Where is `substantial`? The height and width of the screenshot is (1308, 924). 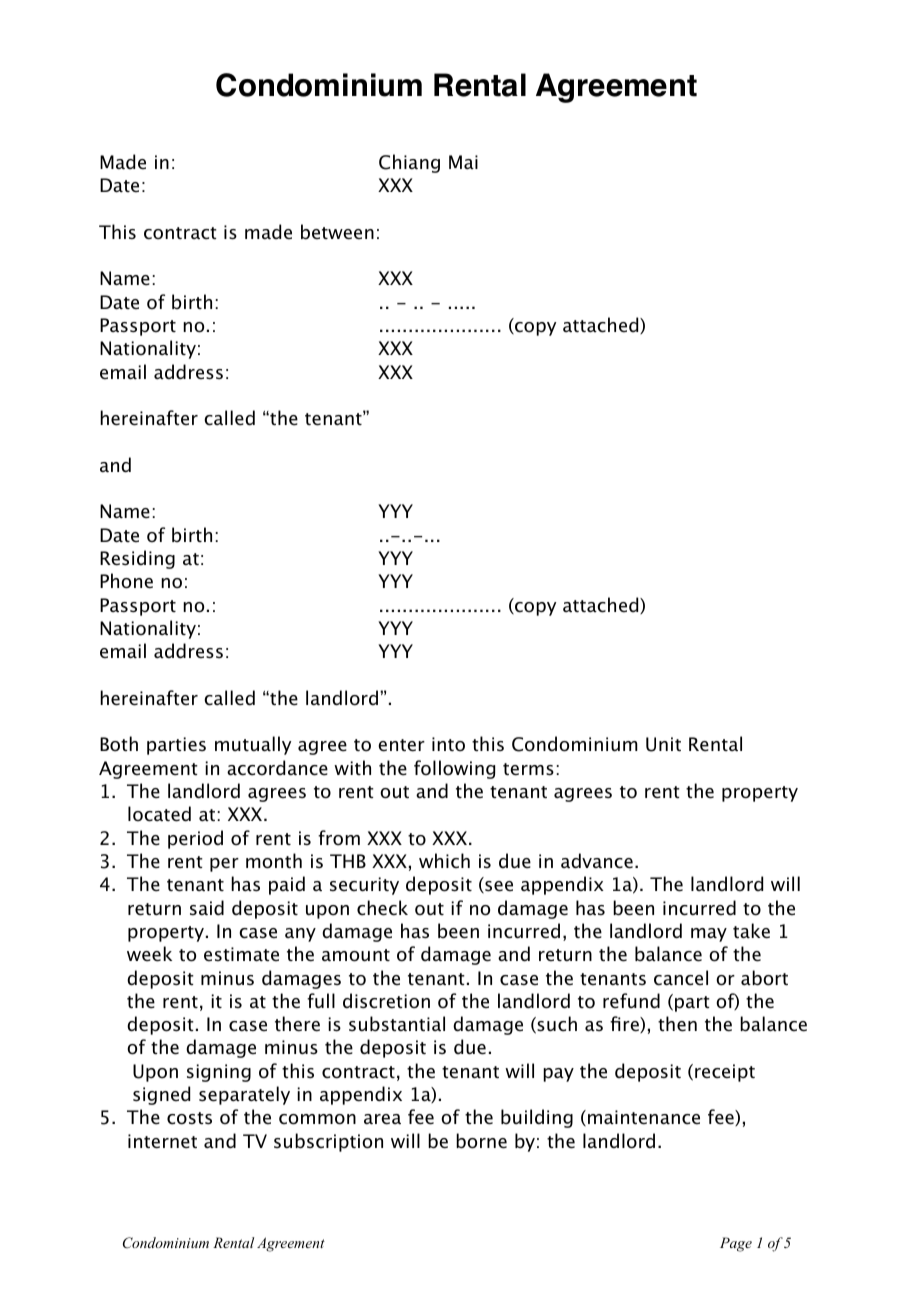 substantial is located at coordinates (397, 1024).
